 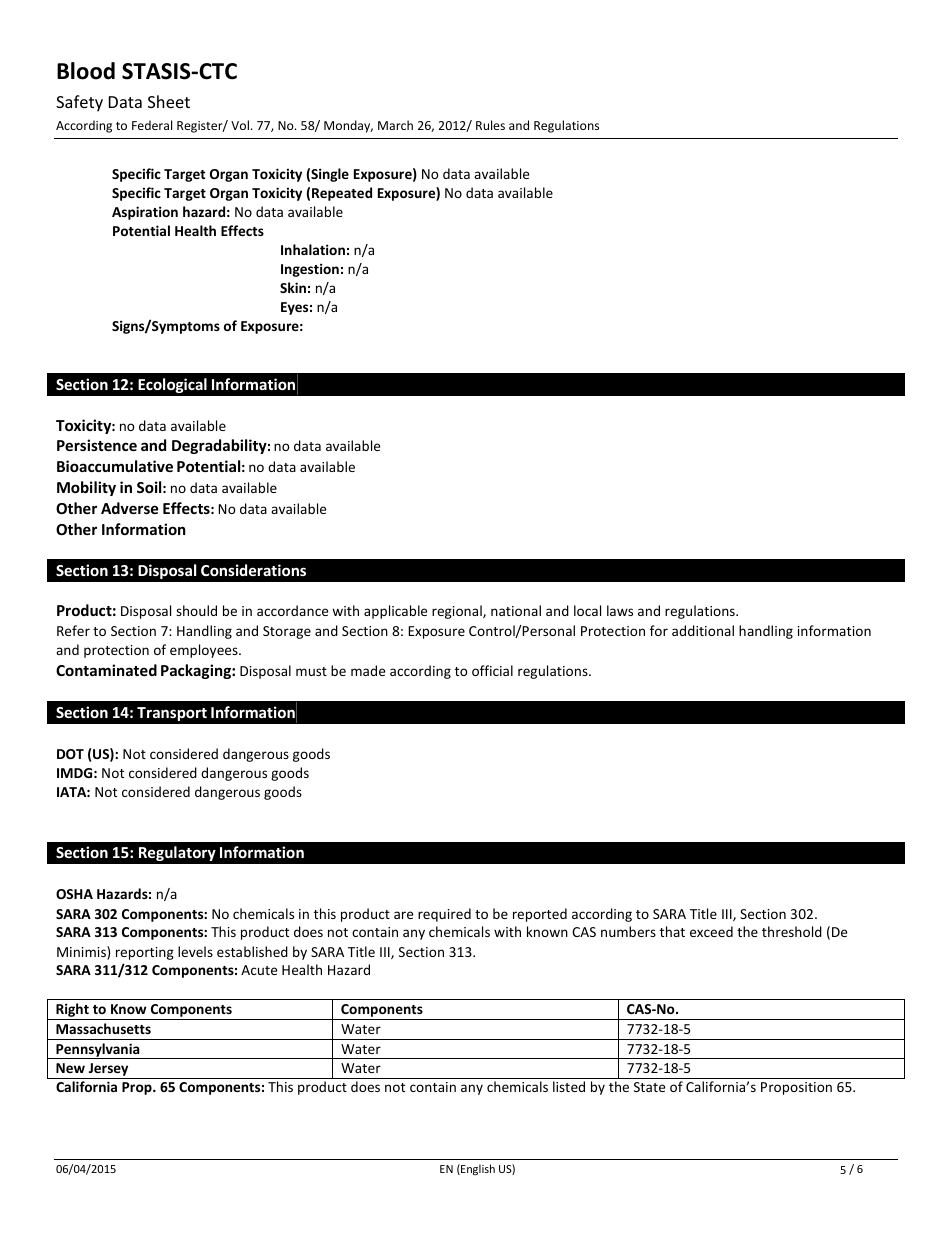 What do you see at coordinates (458, 612) in the page?
I see `regional` at bounding box center [458, 612].
